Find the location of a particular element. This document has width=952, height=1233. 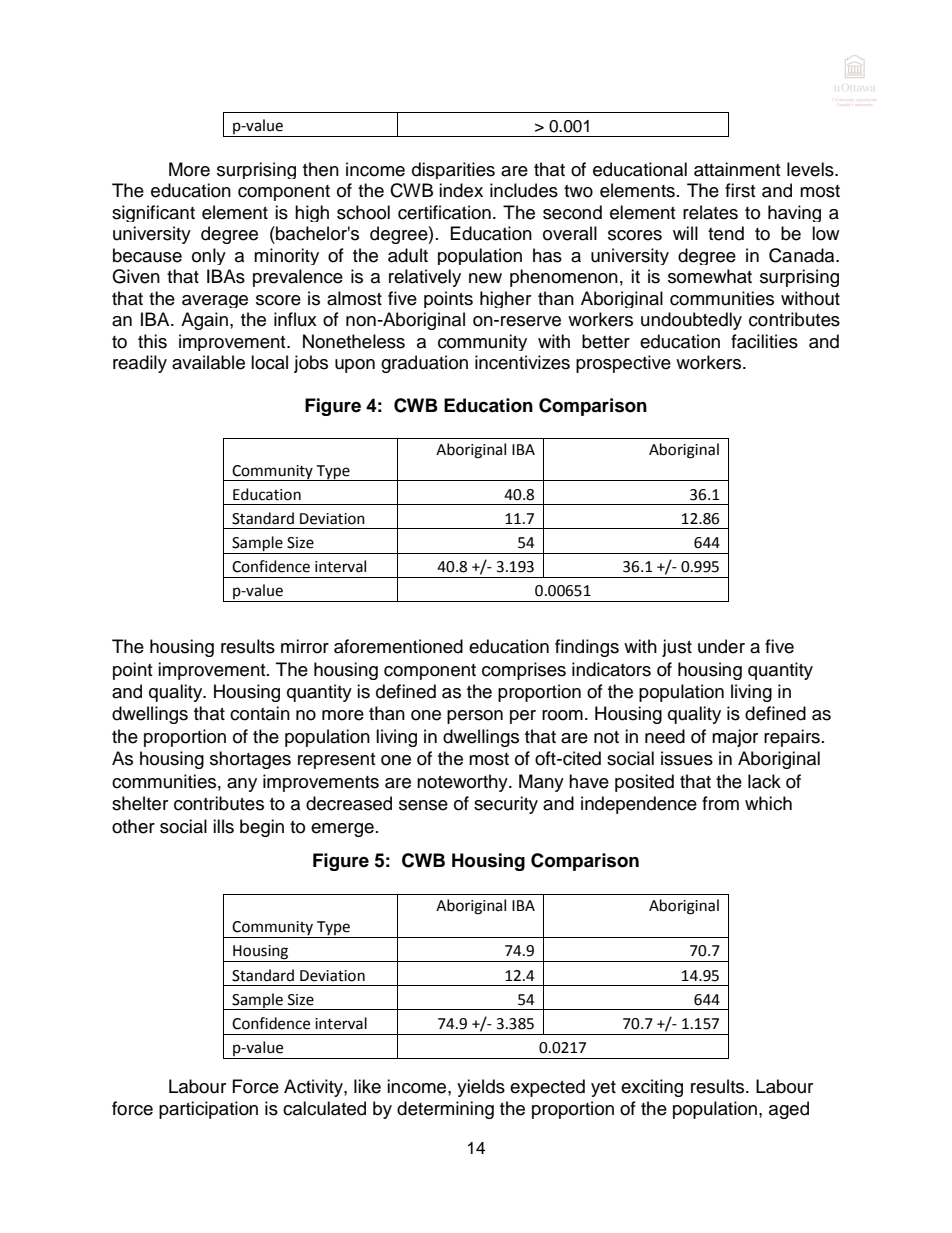

noteworthy is located at coordinates (463, 783).
